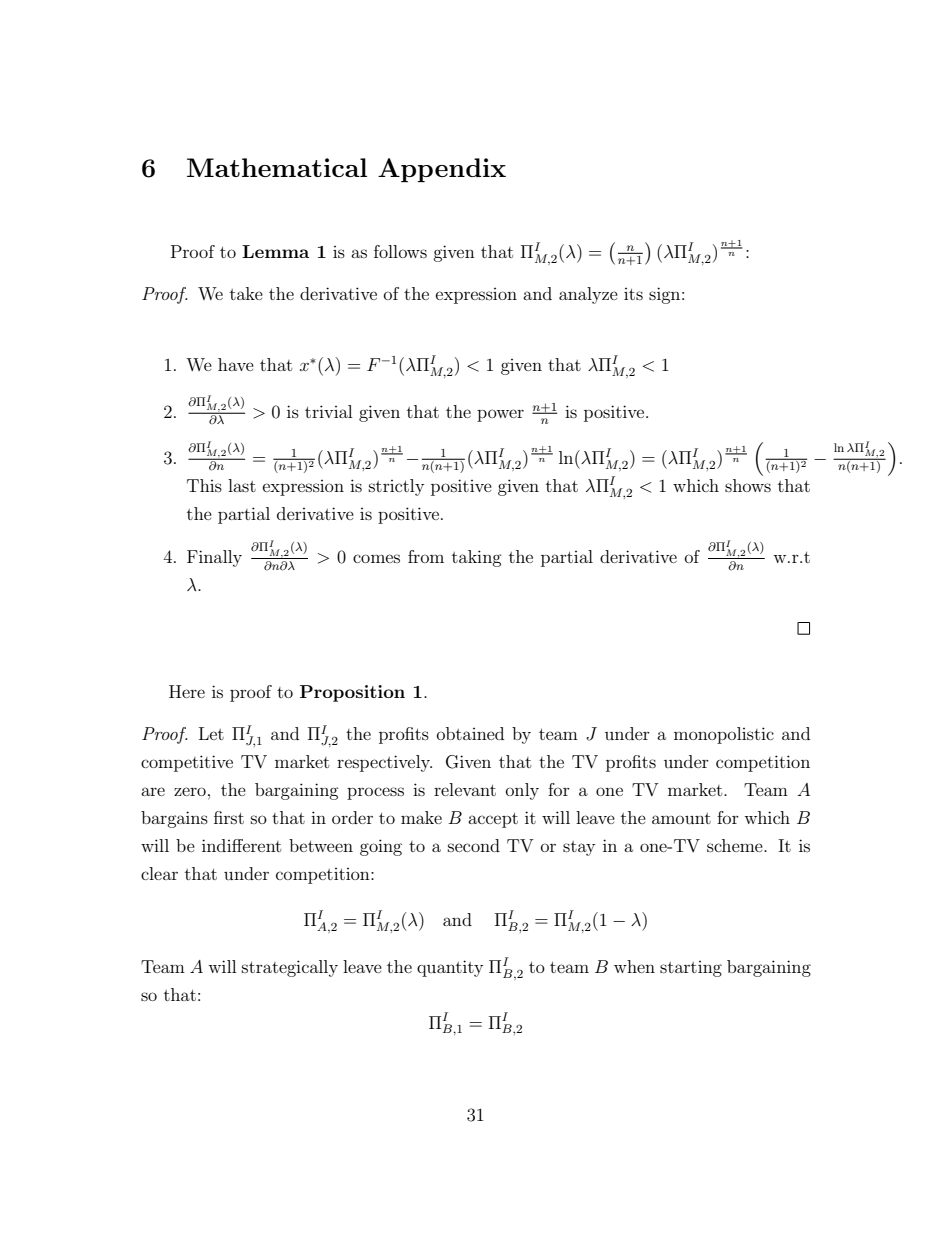  I want to click on quantity, so click(450, 968).
